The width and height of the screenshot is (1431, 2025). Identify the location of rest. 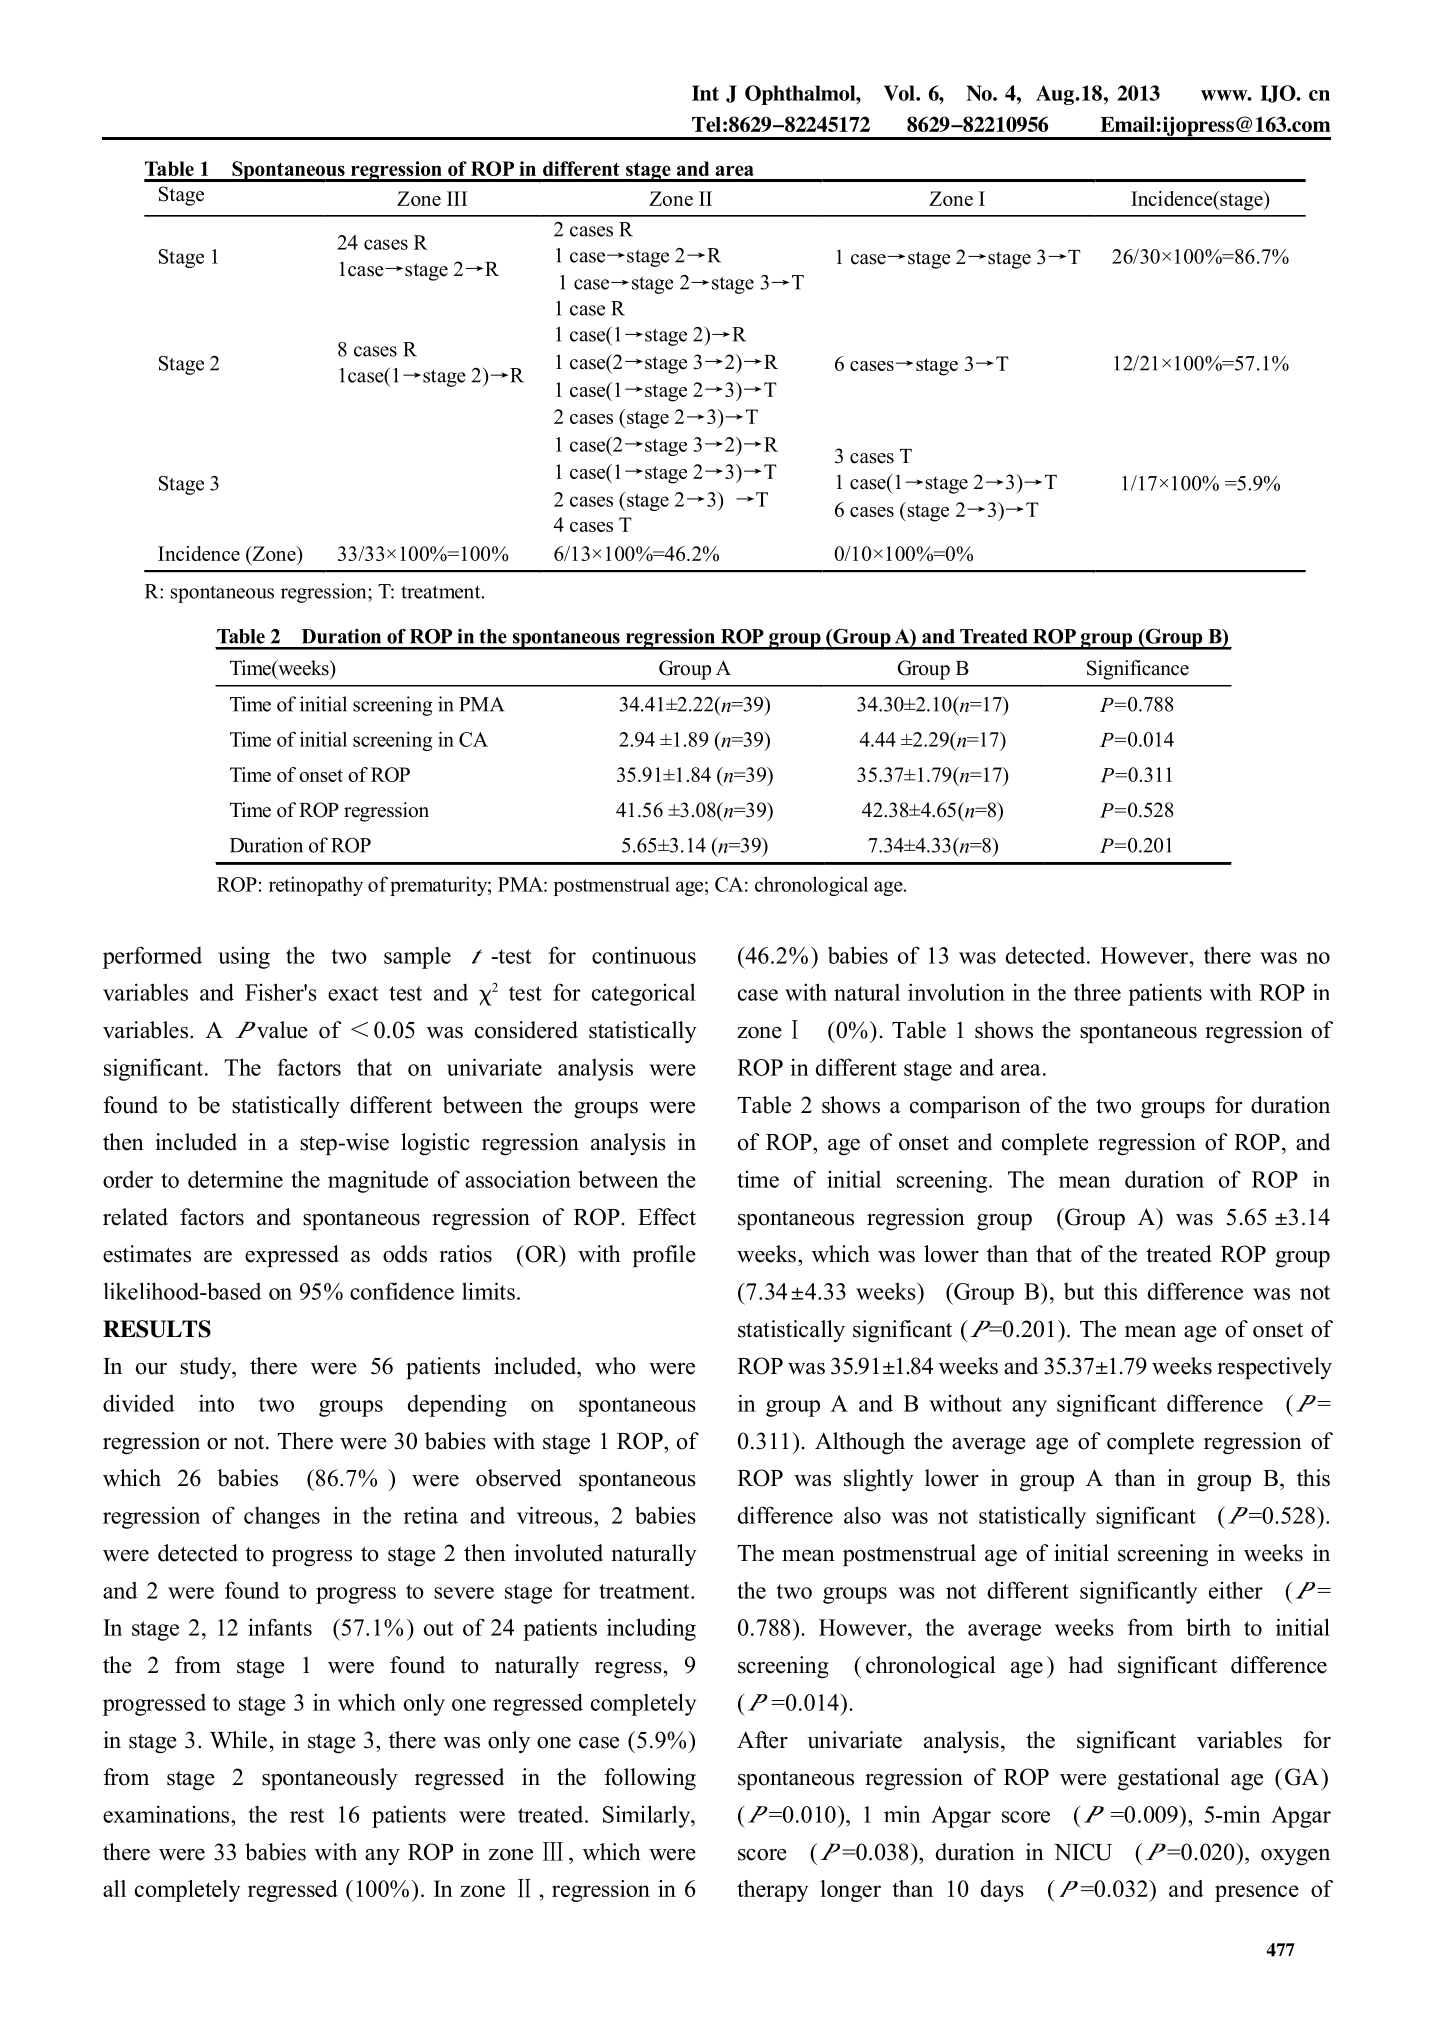
(307, 1815).
